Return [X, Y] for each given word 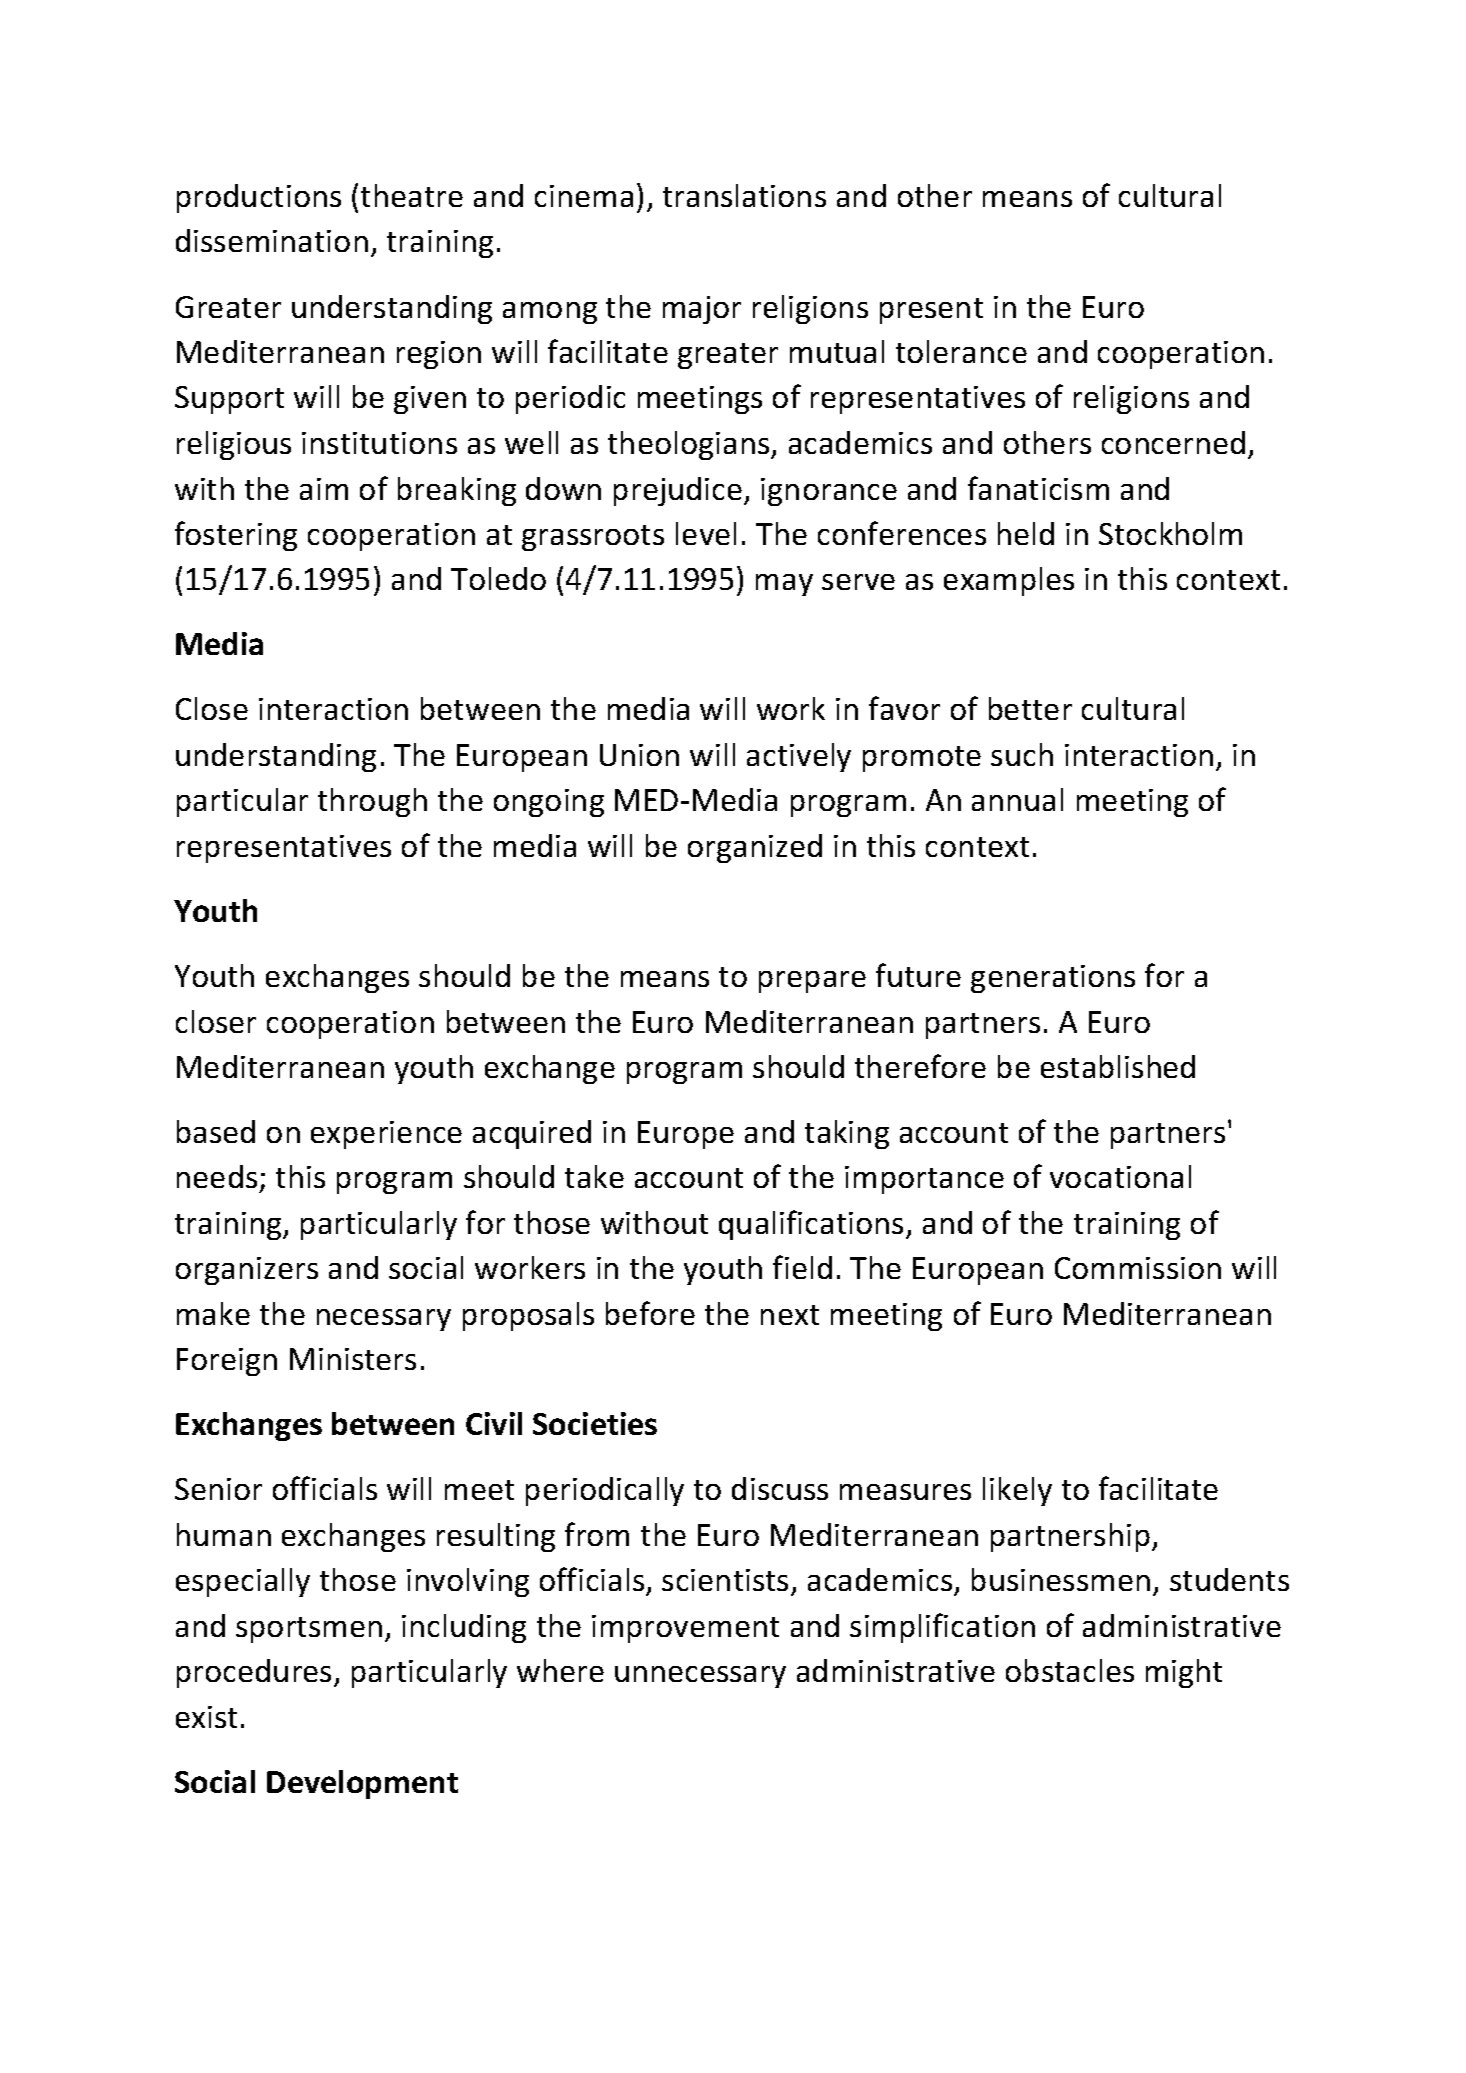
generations [1053, 979]
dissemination [272, 240]
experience [386, 1135]
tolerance [961, 351]
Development [362, 1784]
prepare [812, 982]
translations [744, 195]
